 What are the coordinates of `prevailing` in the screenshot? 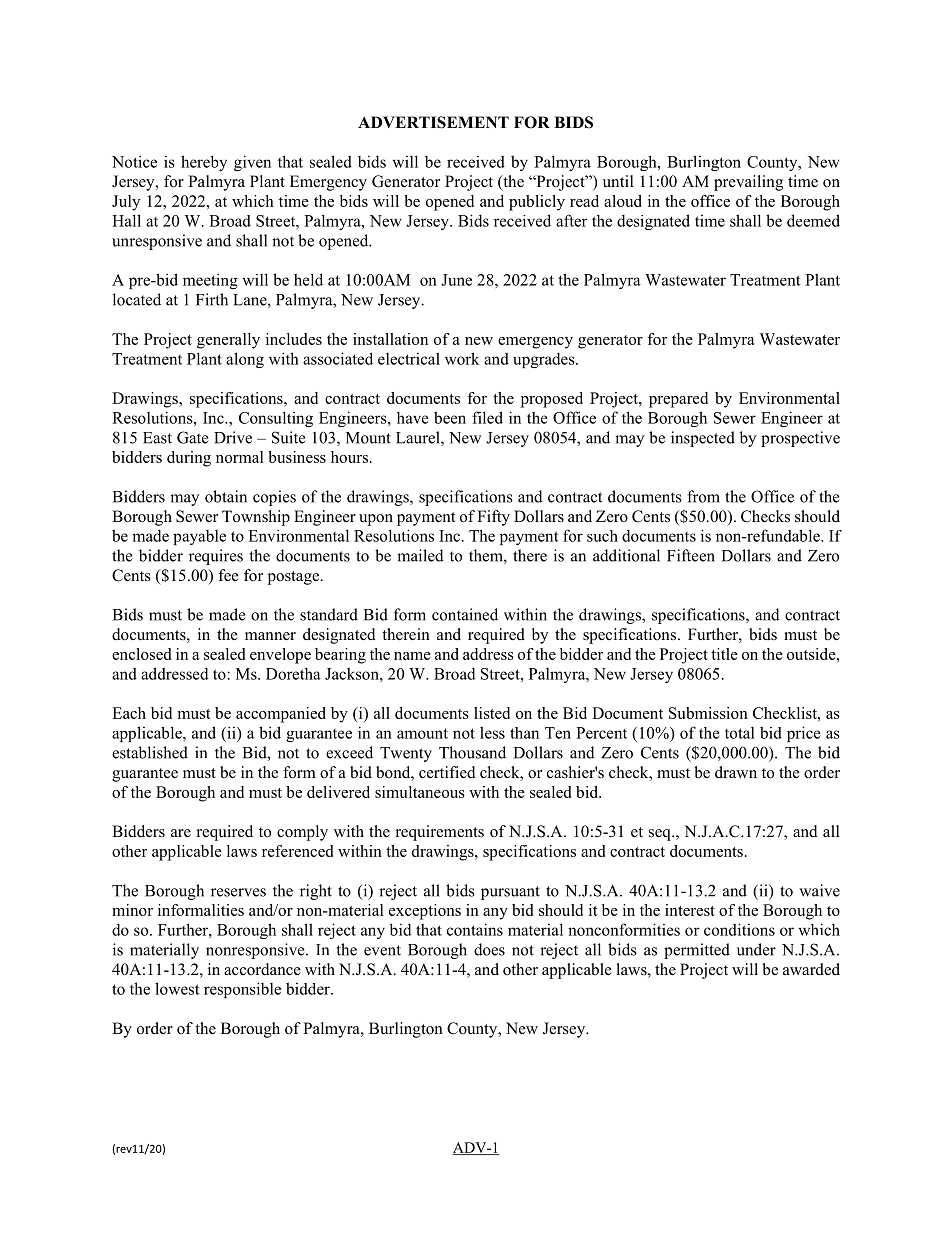 It's located at (748, 183).
